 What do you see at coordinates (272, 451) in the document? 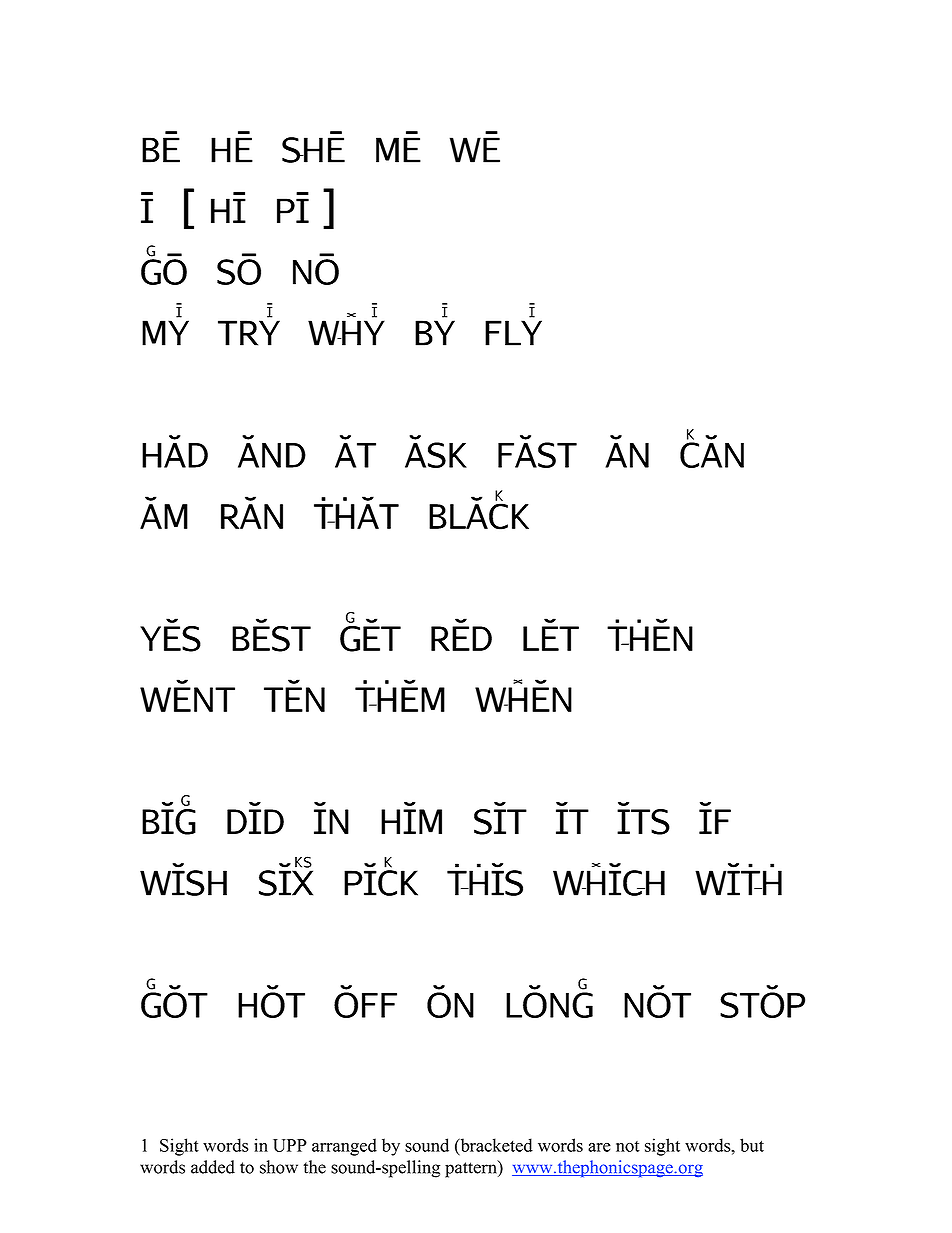
I see `and` at bounding box center [272, 451].
